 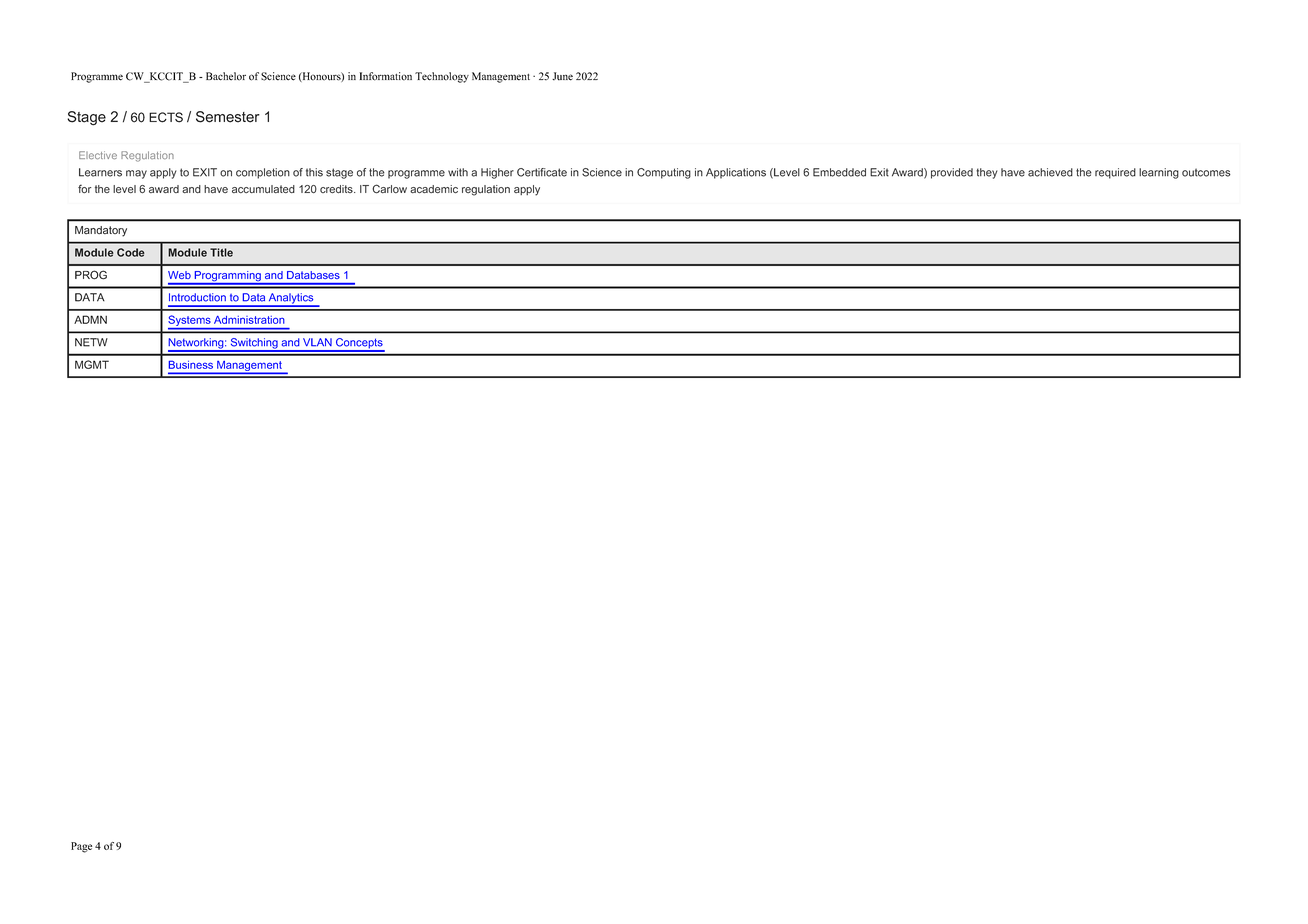 I want to click on Semester, so click(x=228, y=117).
